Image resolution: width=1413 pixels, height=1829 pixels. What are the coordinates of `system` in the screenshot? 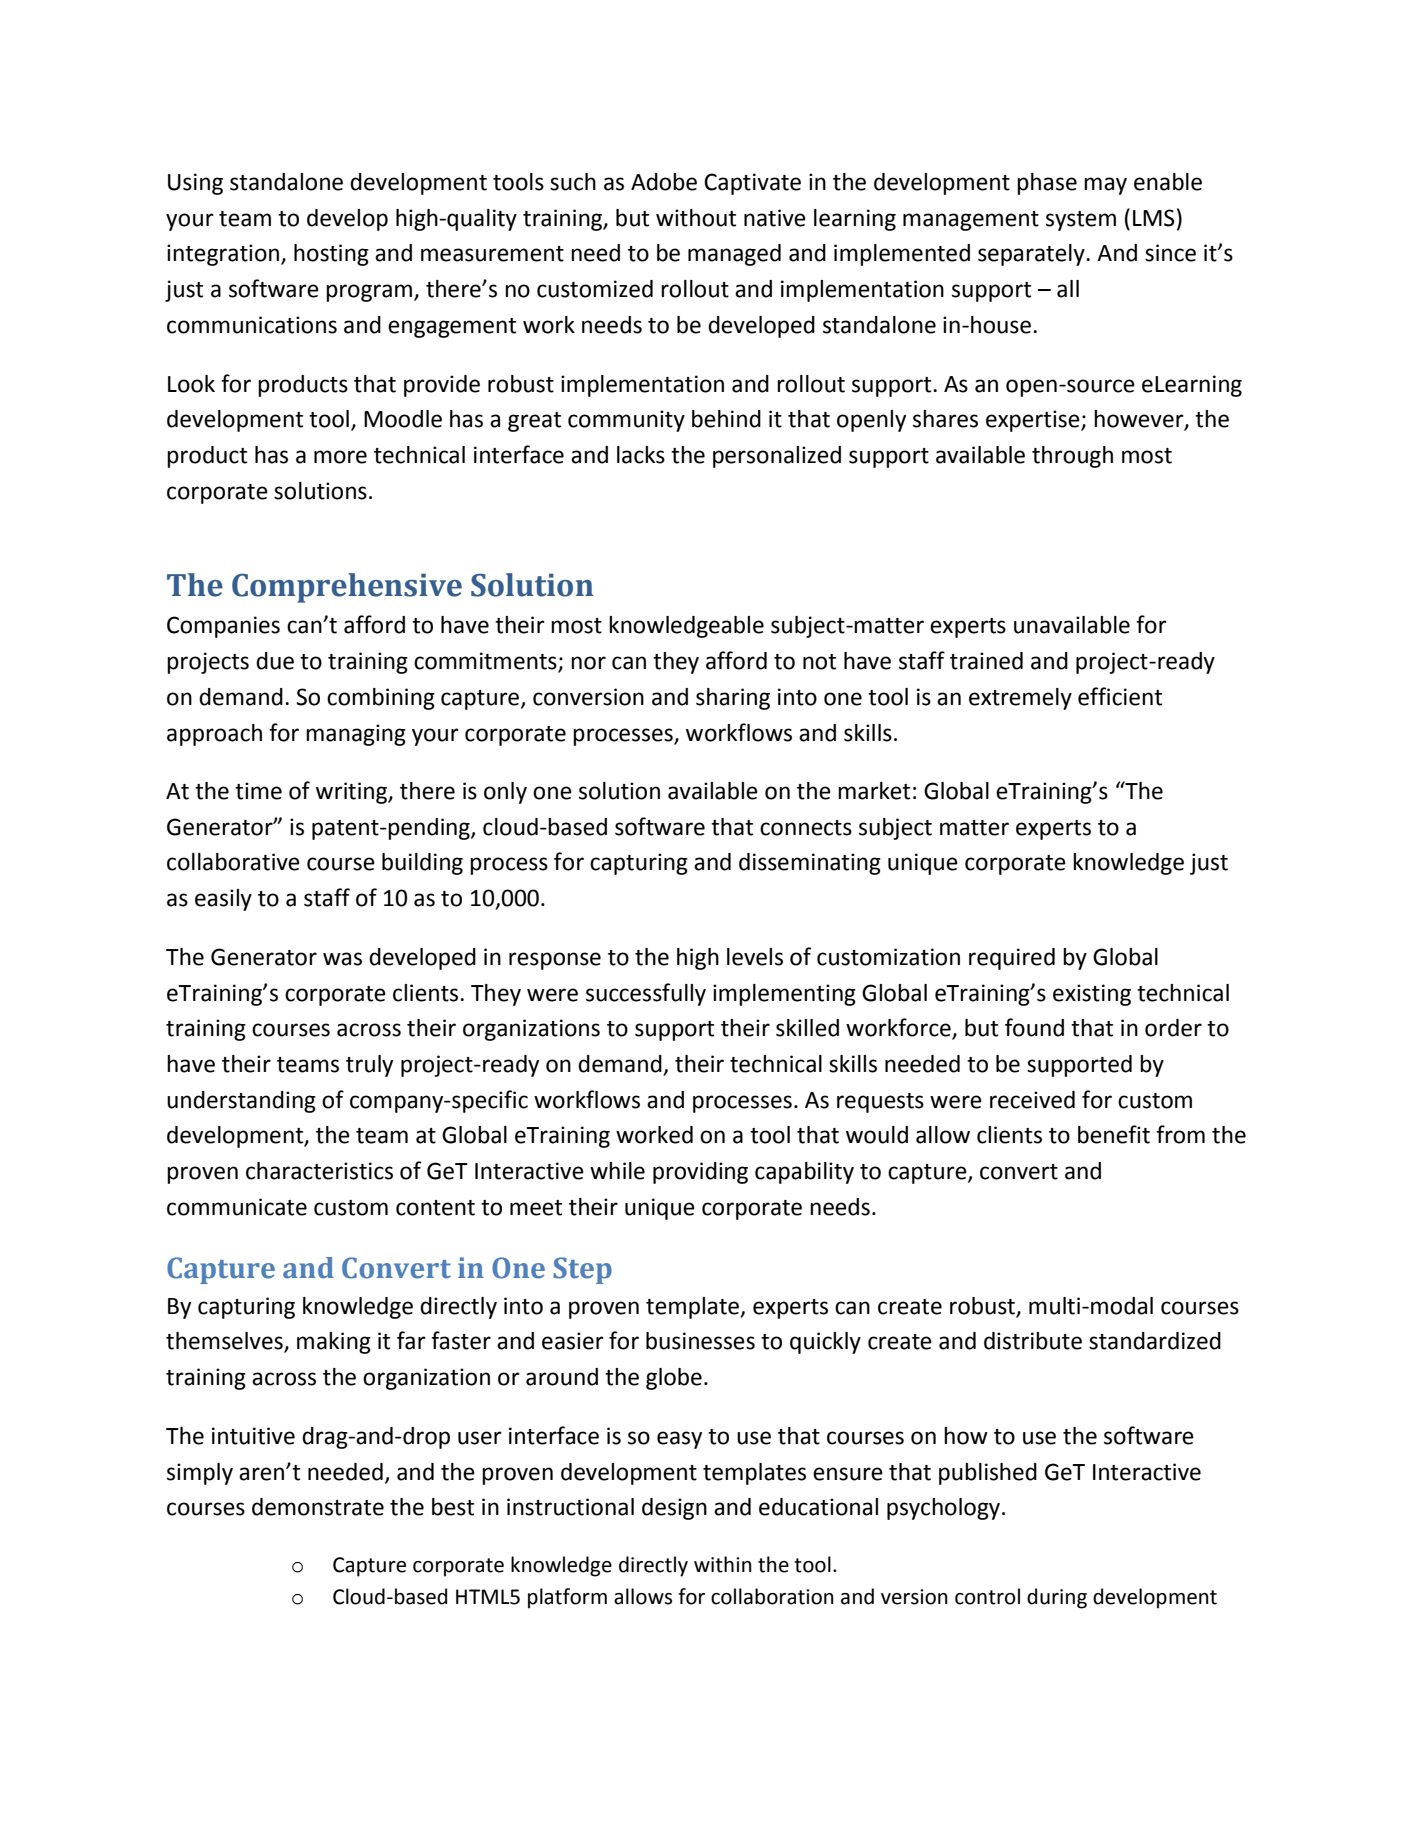 It's located at (1081, 221).
